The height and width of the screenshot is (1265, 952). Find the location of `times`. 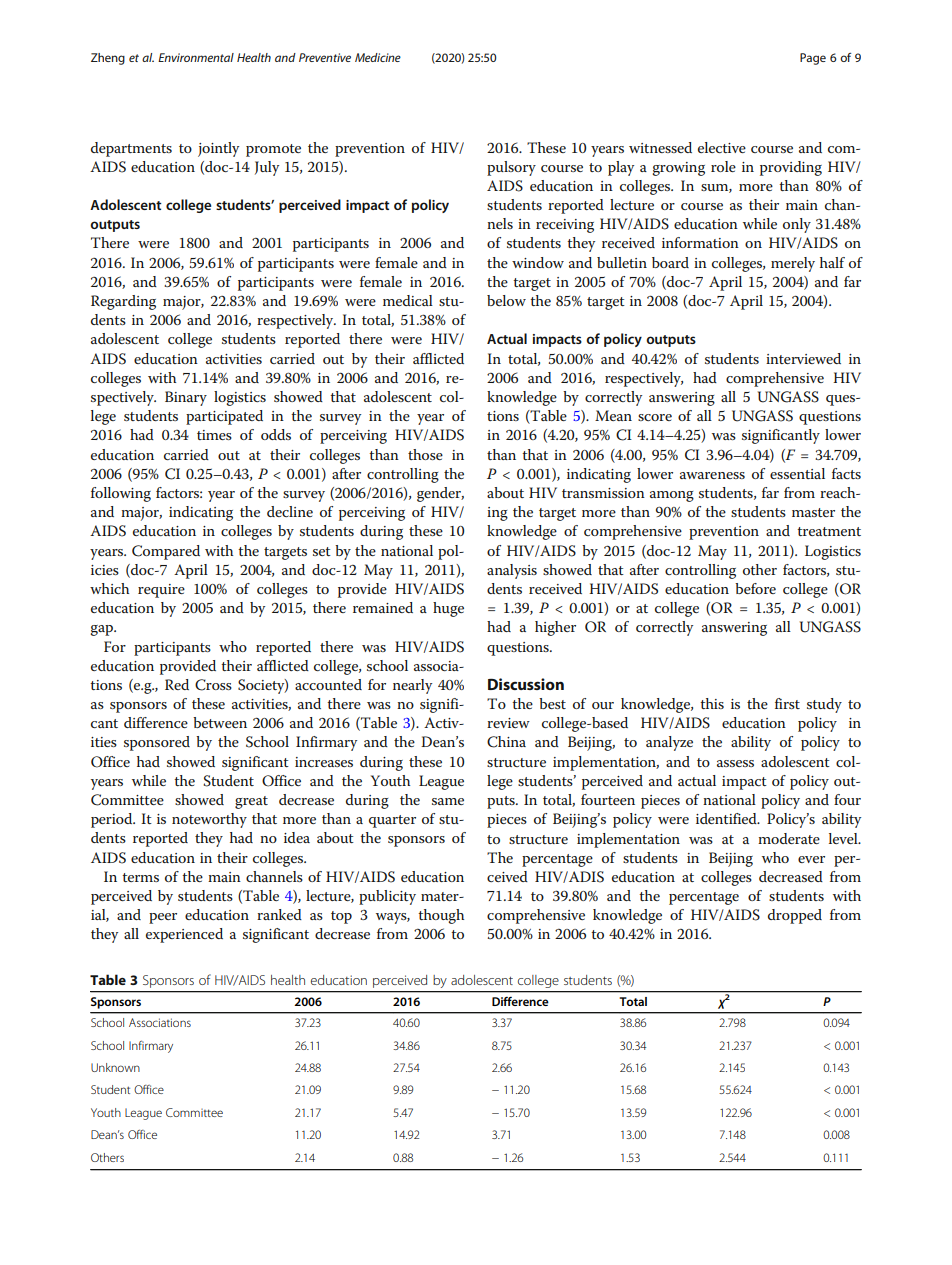

times is located at coordinates (214, 435).
